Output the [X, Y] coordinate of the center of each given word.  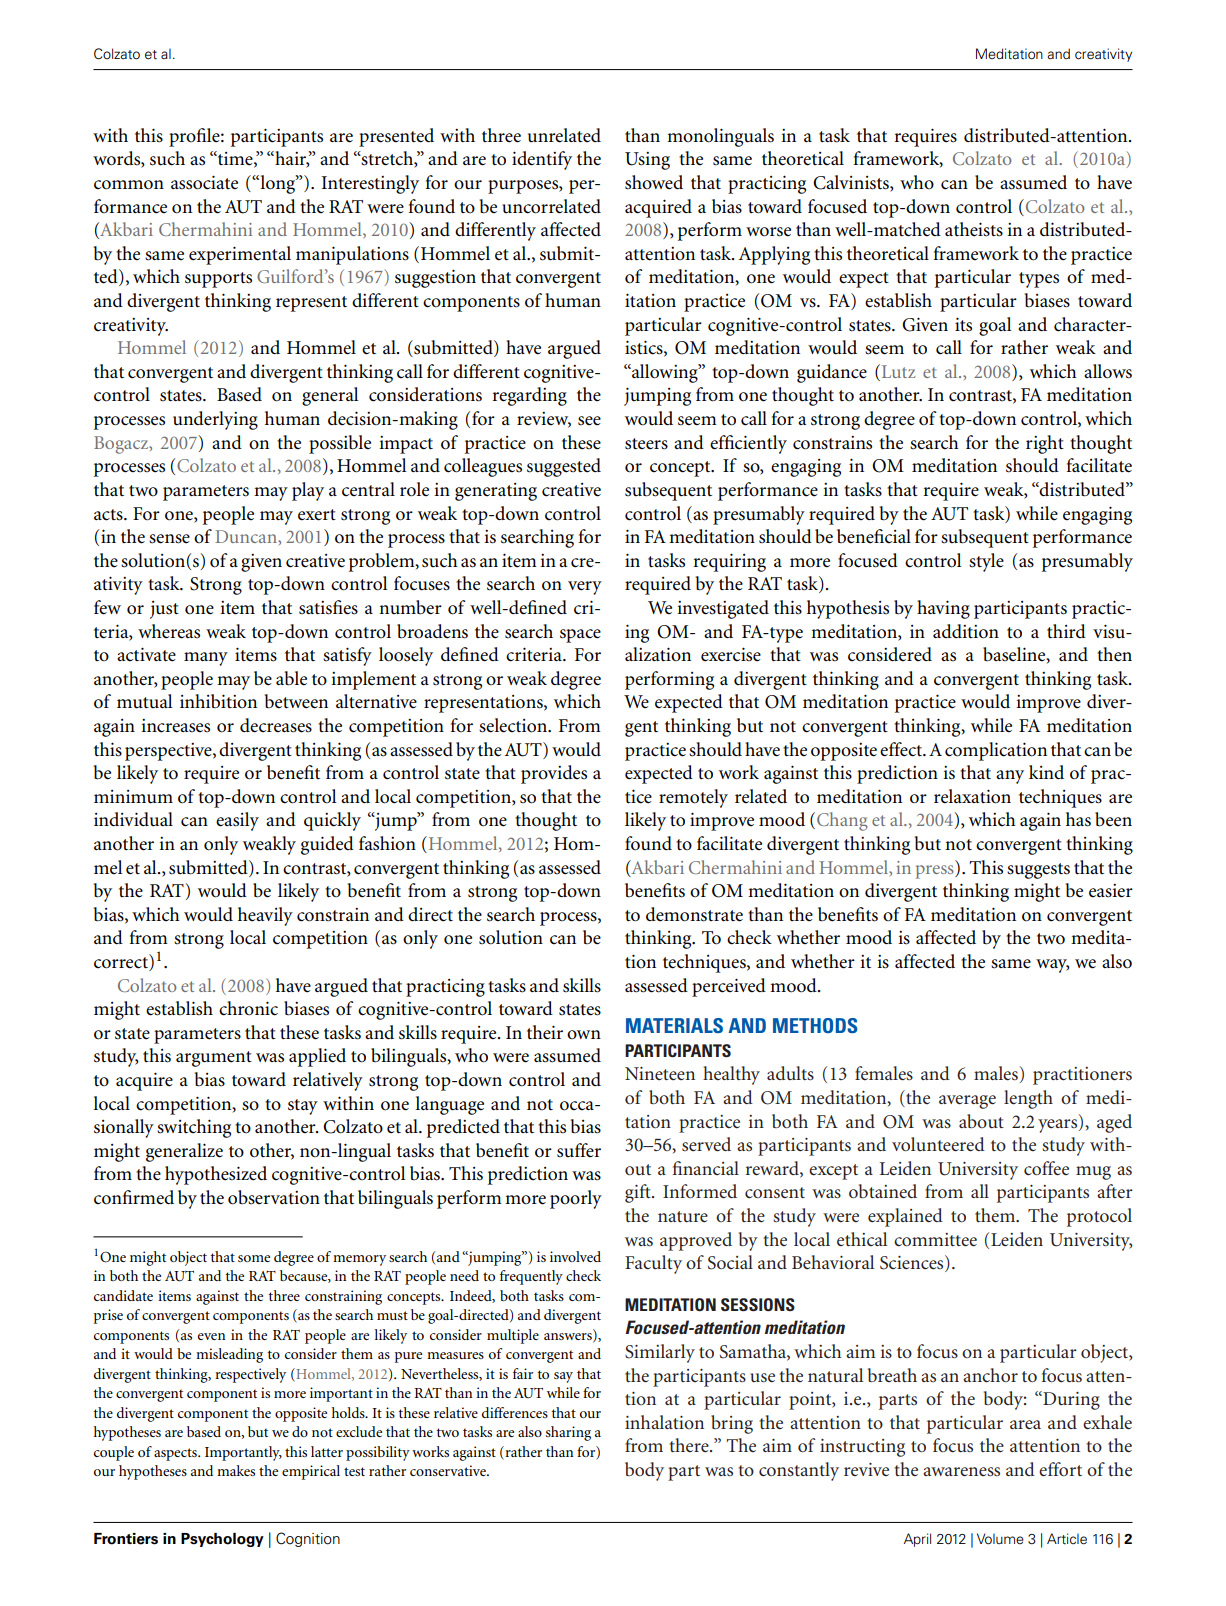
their [545, 1032]
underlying [215, 420]
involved [575, 1256]
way [1053, 966]
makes [236, 1470]
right [1045, 444]
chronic [248, 1008]
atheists [974, 229]
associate [204, 182]
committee [935, 1240]
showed [654, 182]
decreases [276, 725]
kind [1046, 772]
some [254, 1258]
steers [646, 444]
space [580, 636]
